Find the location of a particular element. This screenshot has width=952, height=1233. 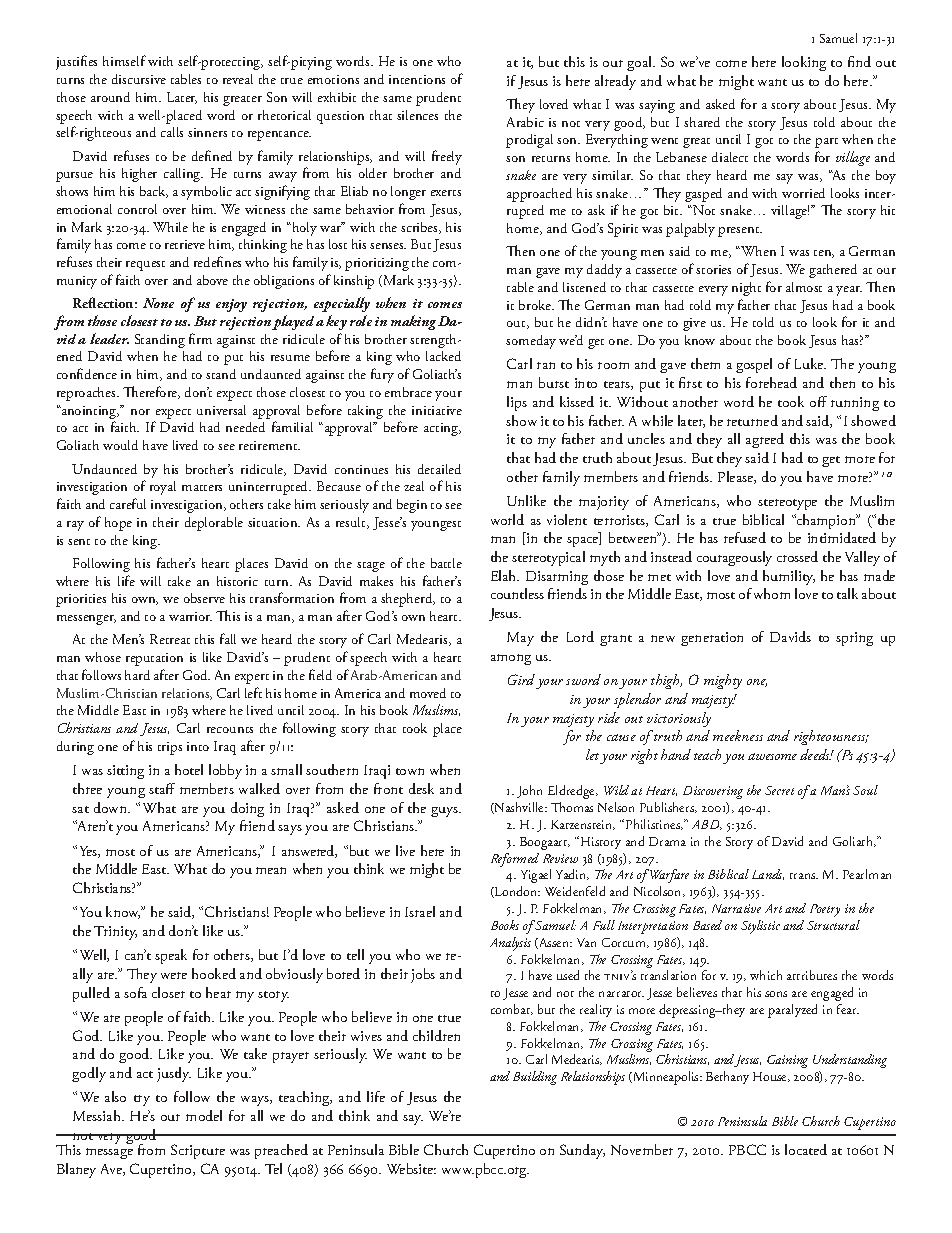

warrior is located at coordinates (190, 616).
